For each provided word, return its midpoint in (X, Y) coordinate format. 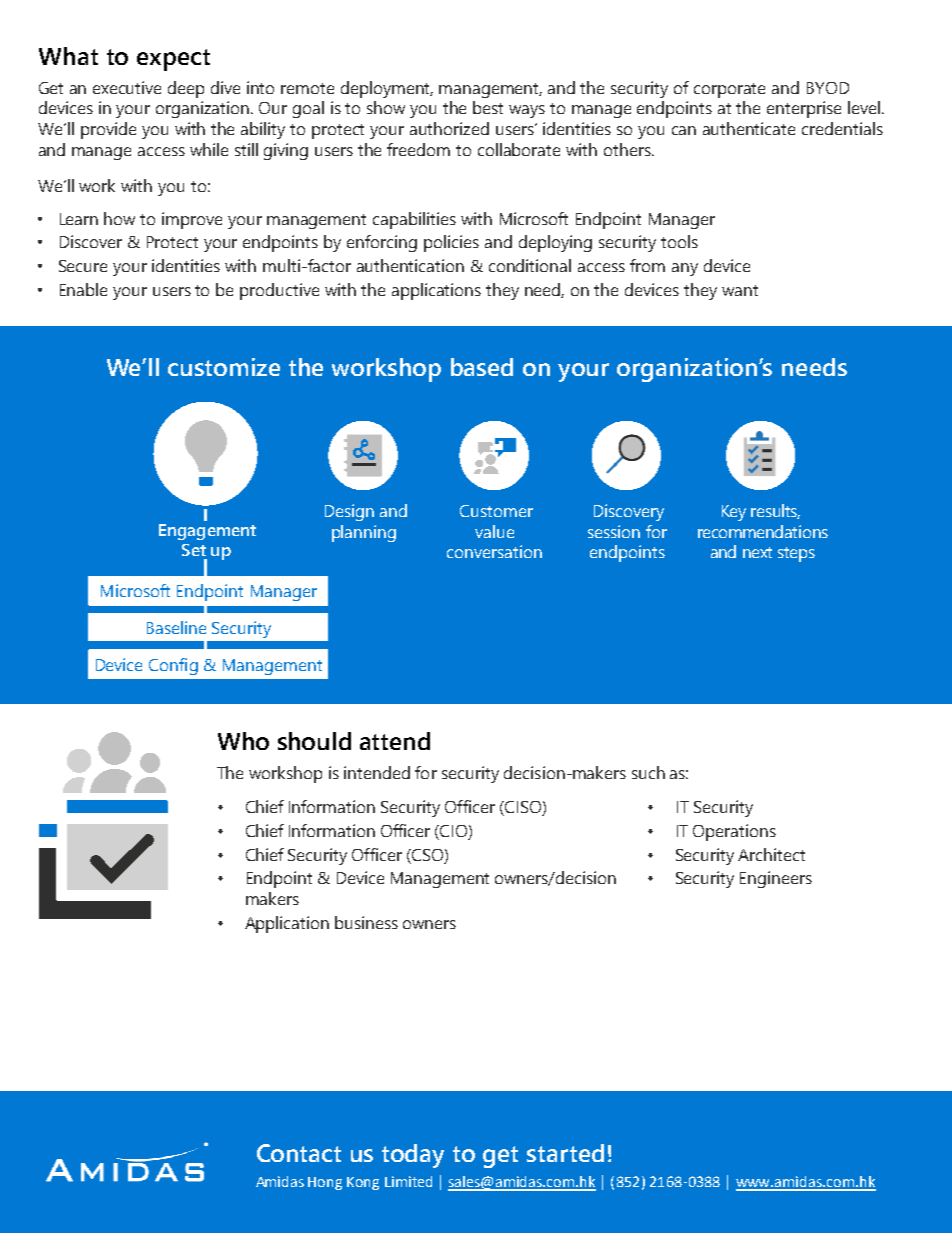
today (413, 1156)
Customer (496, 511)
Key (734, 513)
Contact (299, 1153)
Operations (734, 832)
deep (186, 89)
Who (243, 741)
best (488, 107)
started (565, 1153)
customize (224, 367)
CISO (523, 808)
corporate (729, 90)
